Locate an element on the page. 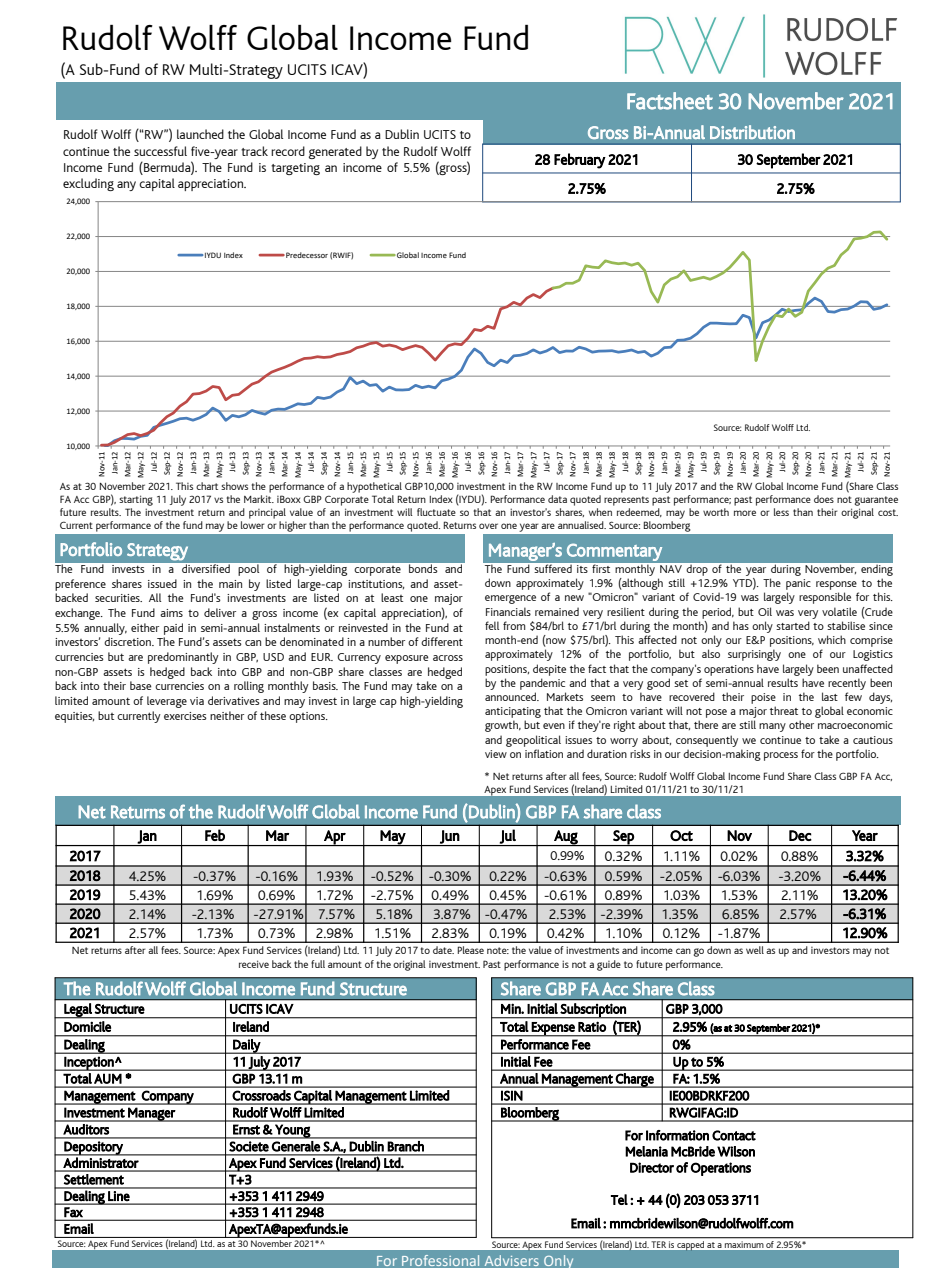 Image resolution: width=952 pixels, height=1271 pixels. Legal is located at coordinates (78, 1010).
